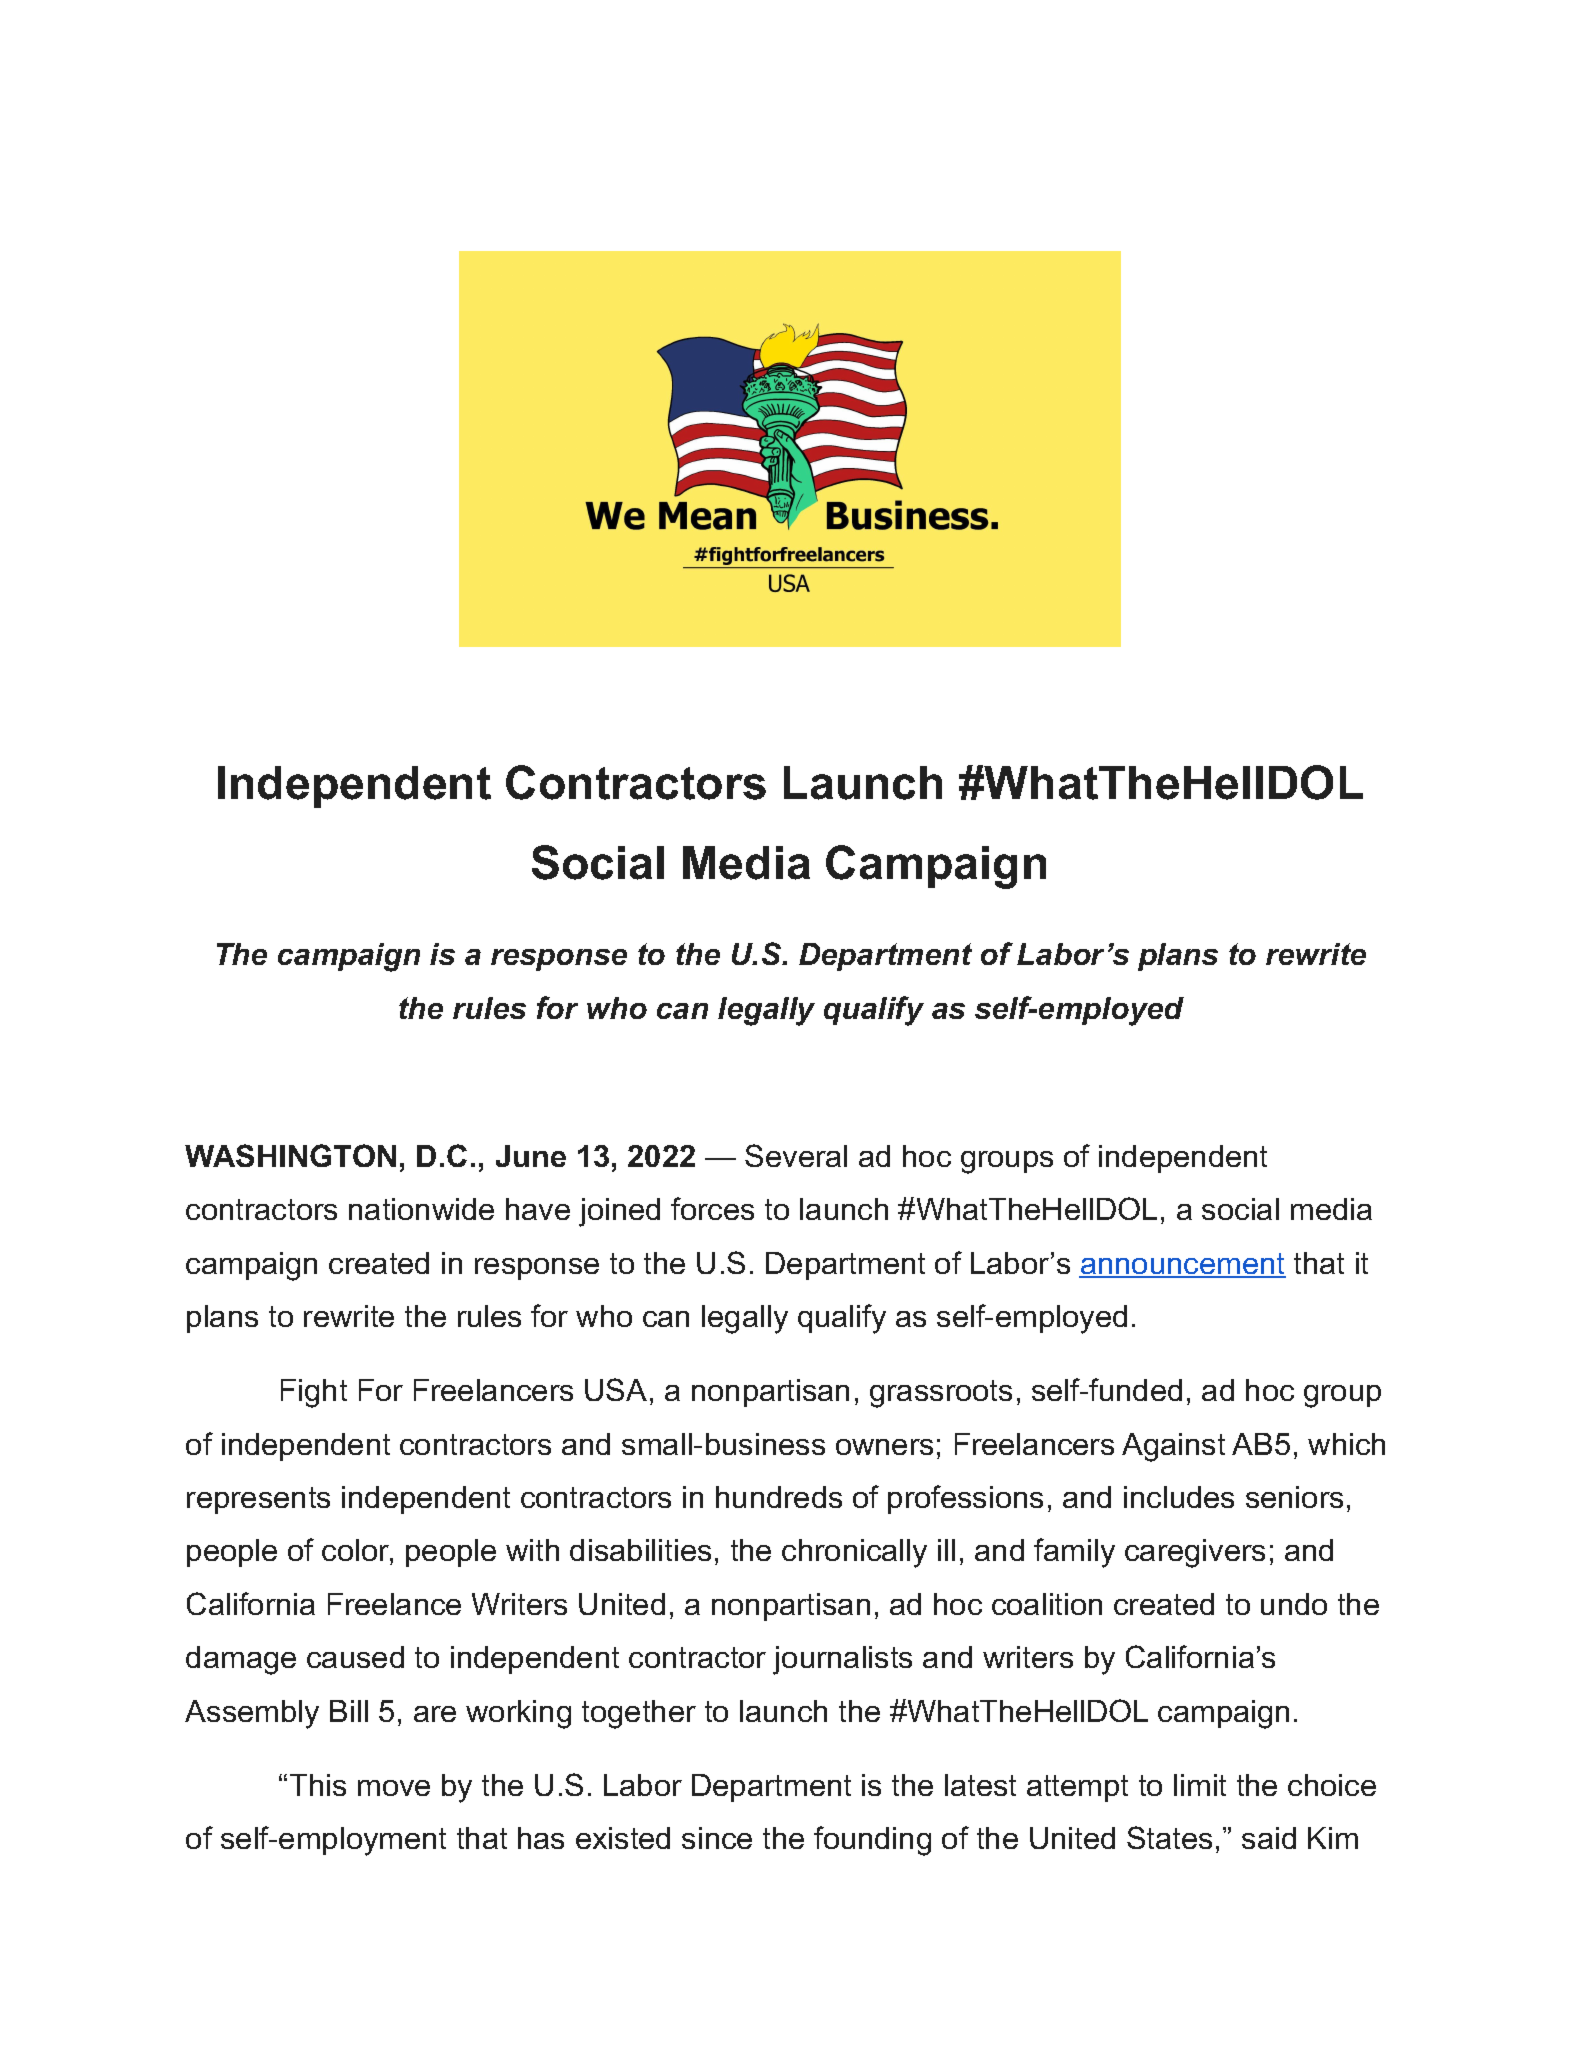 The image size is (1580, 2045). What do you see at coordinates (1179, 1497) in the image?
I see `includes` at bounding box center [1179, 1497].
